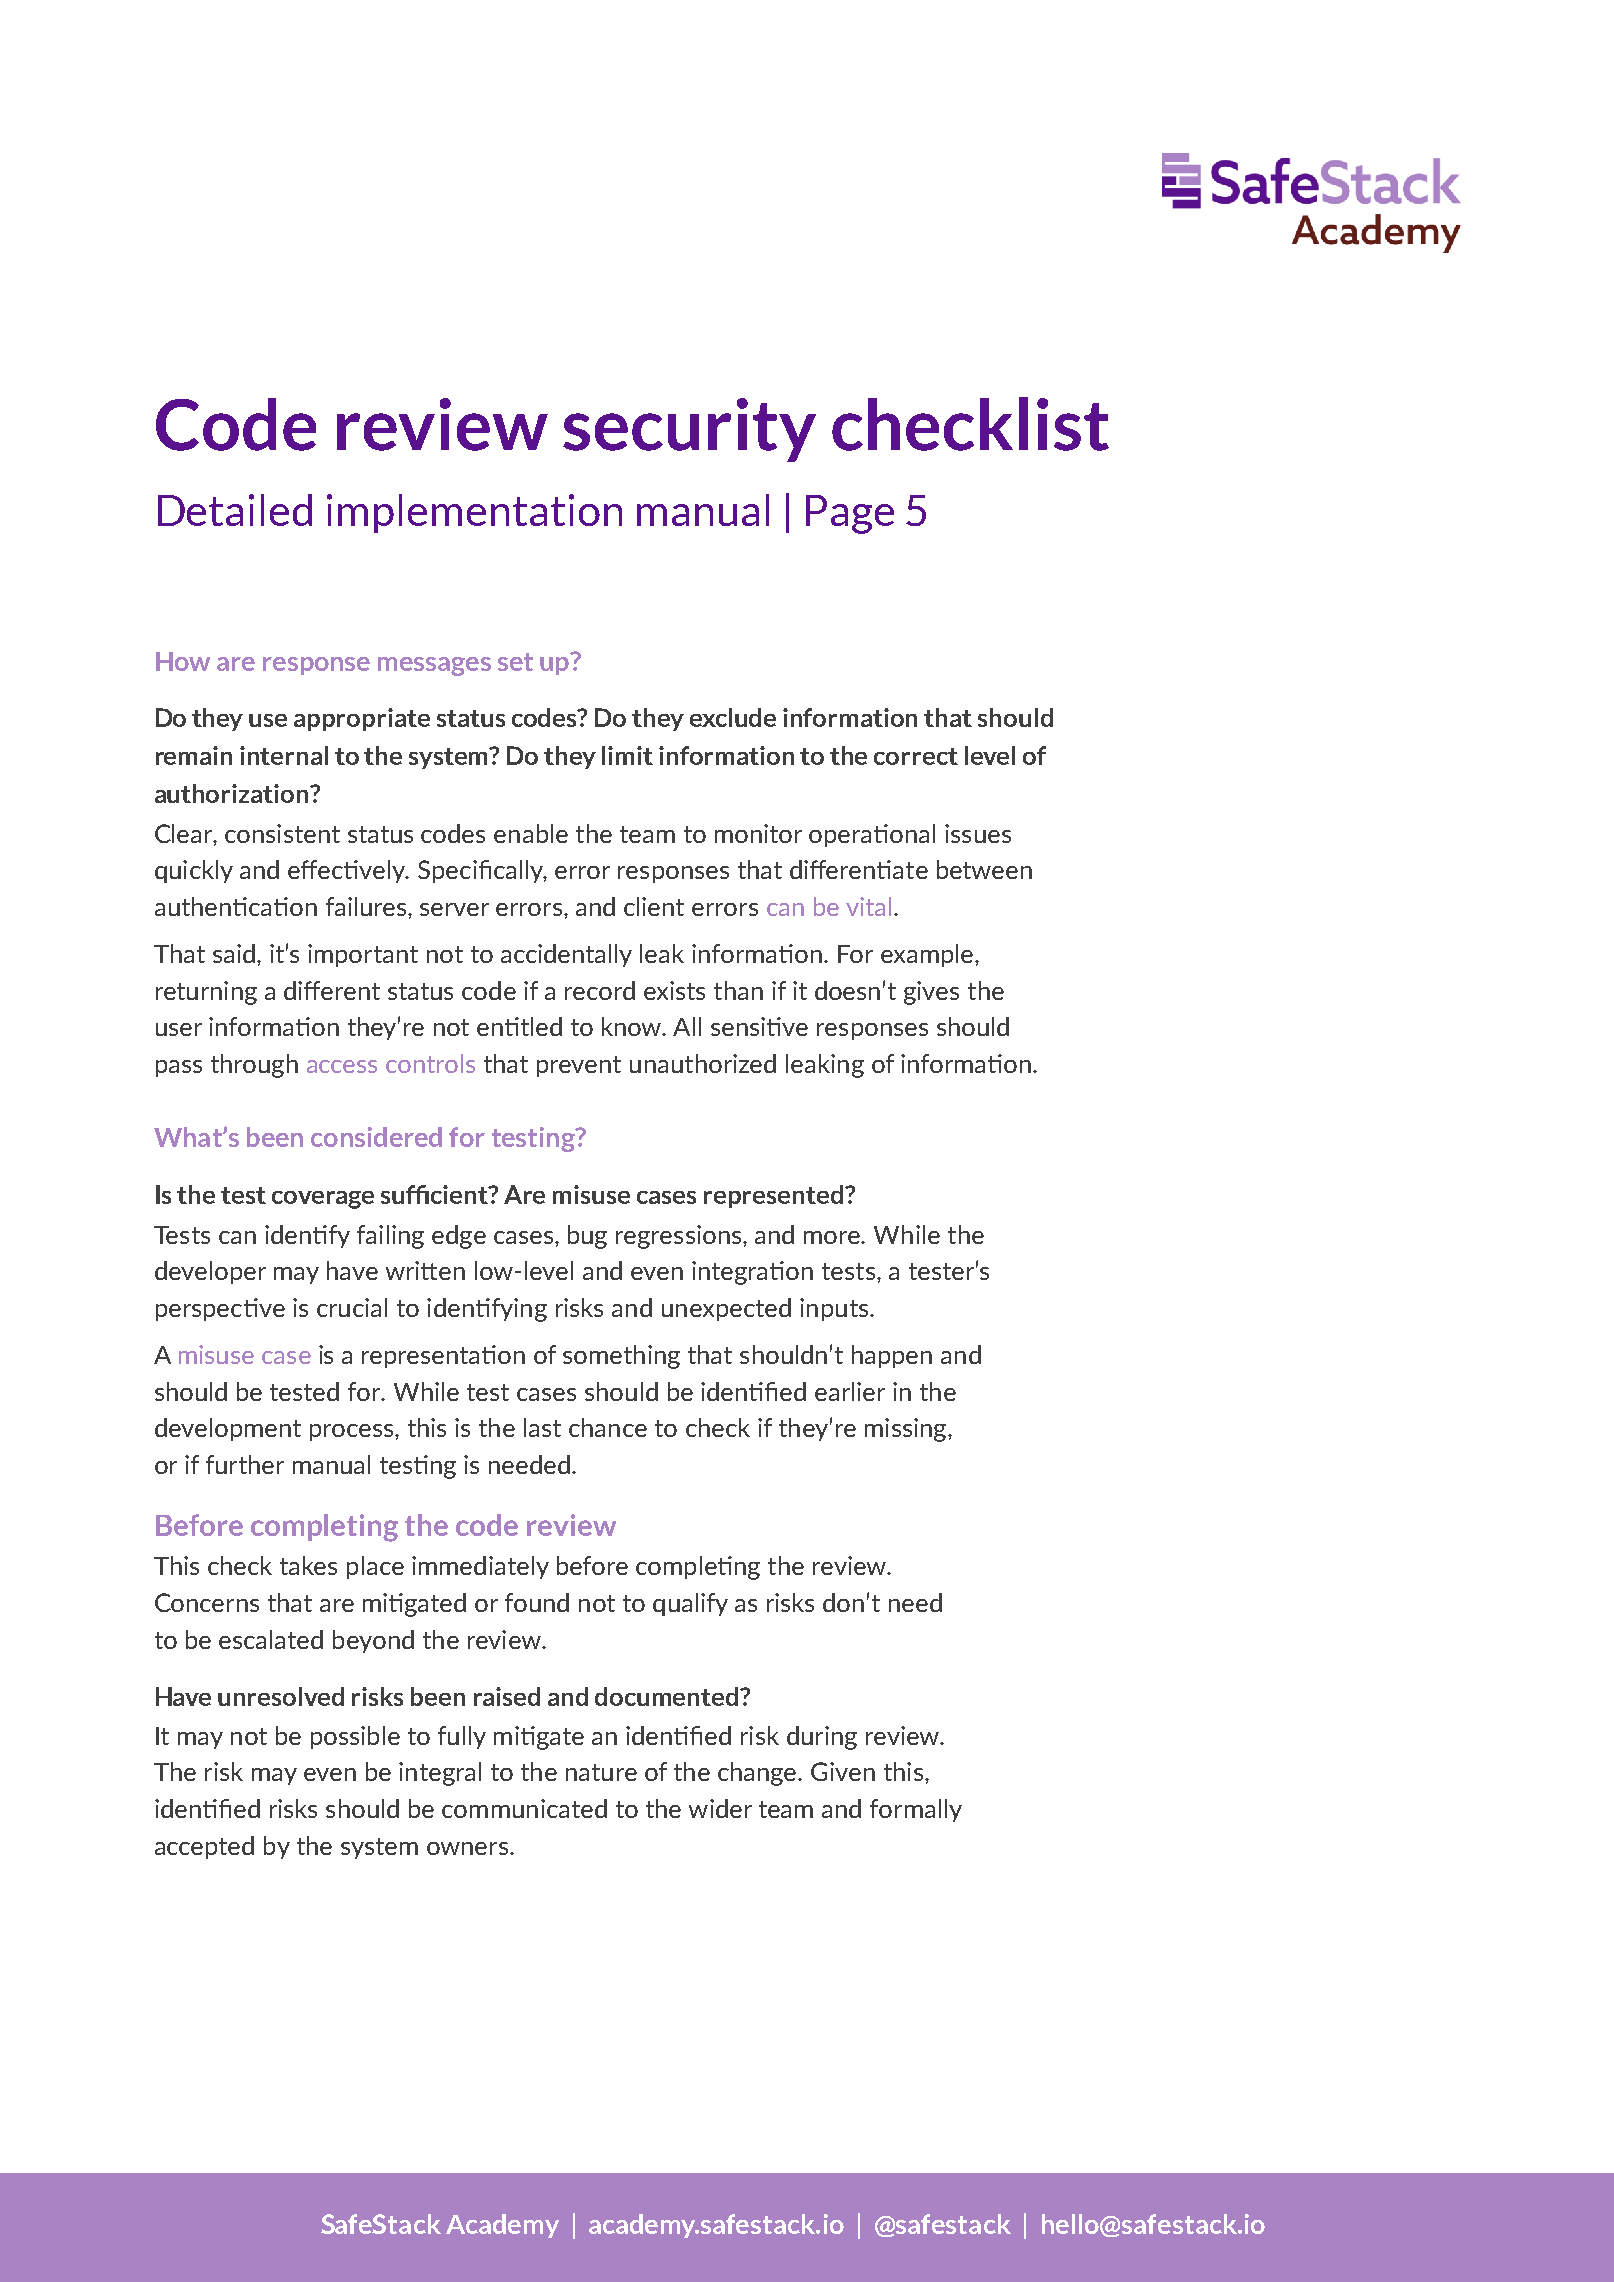 The height and width of the screenshot is (2282, 1614). Describe the element at coordinates (235, 510) in the screenshot. I see `Detailed` at that location.
